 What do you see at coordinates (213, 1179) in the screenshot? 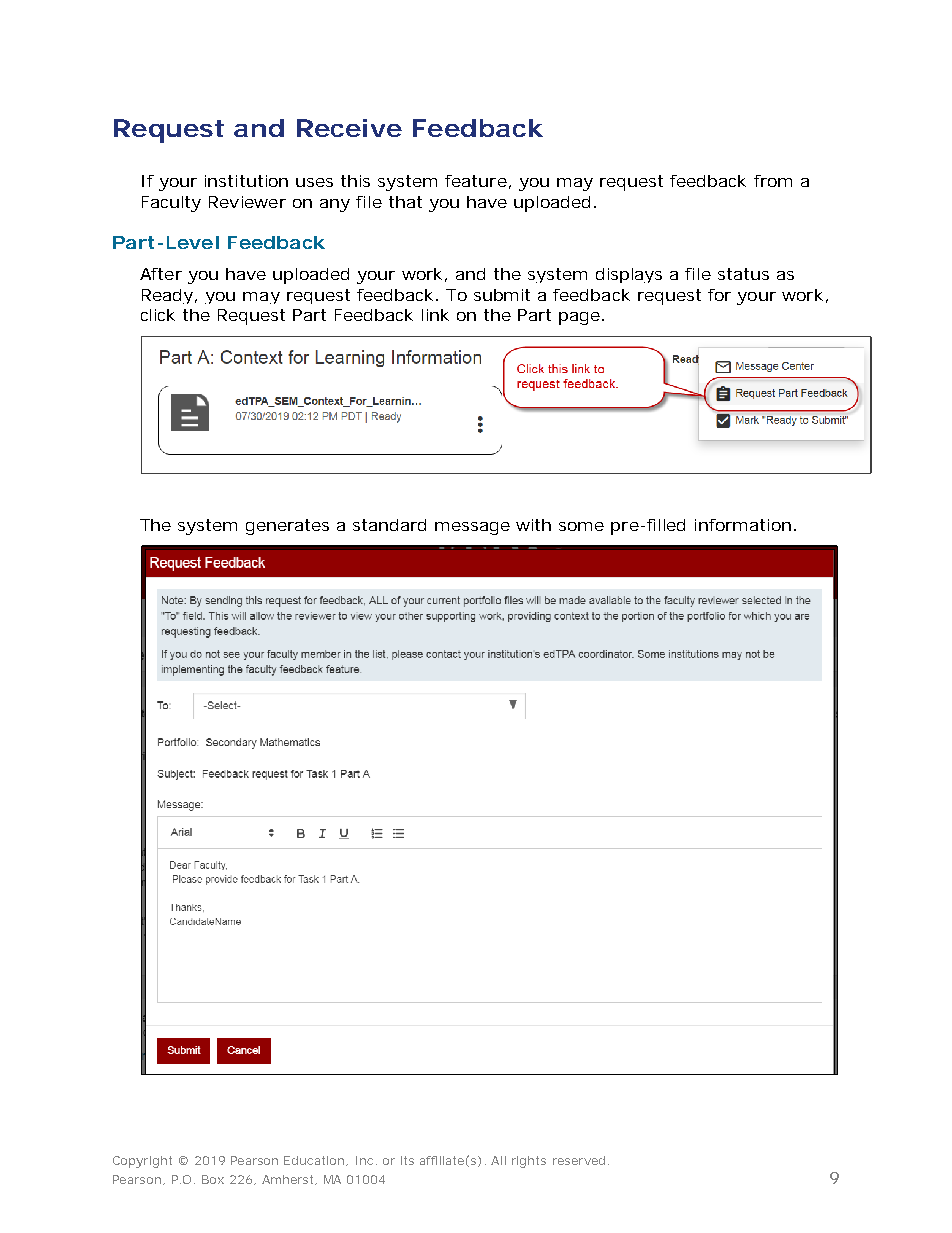
I see `Box` at bounding box center [213, 1179].
